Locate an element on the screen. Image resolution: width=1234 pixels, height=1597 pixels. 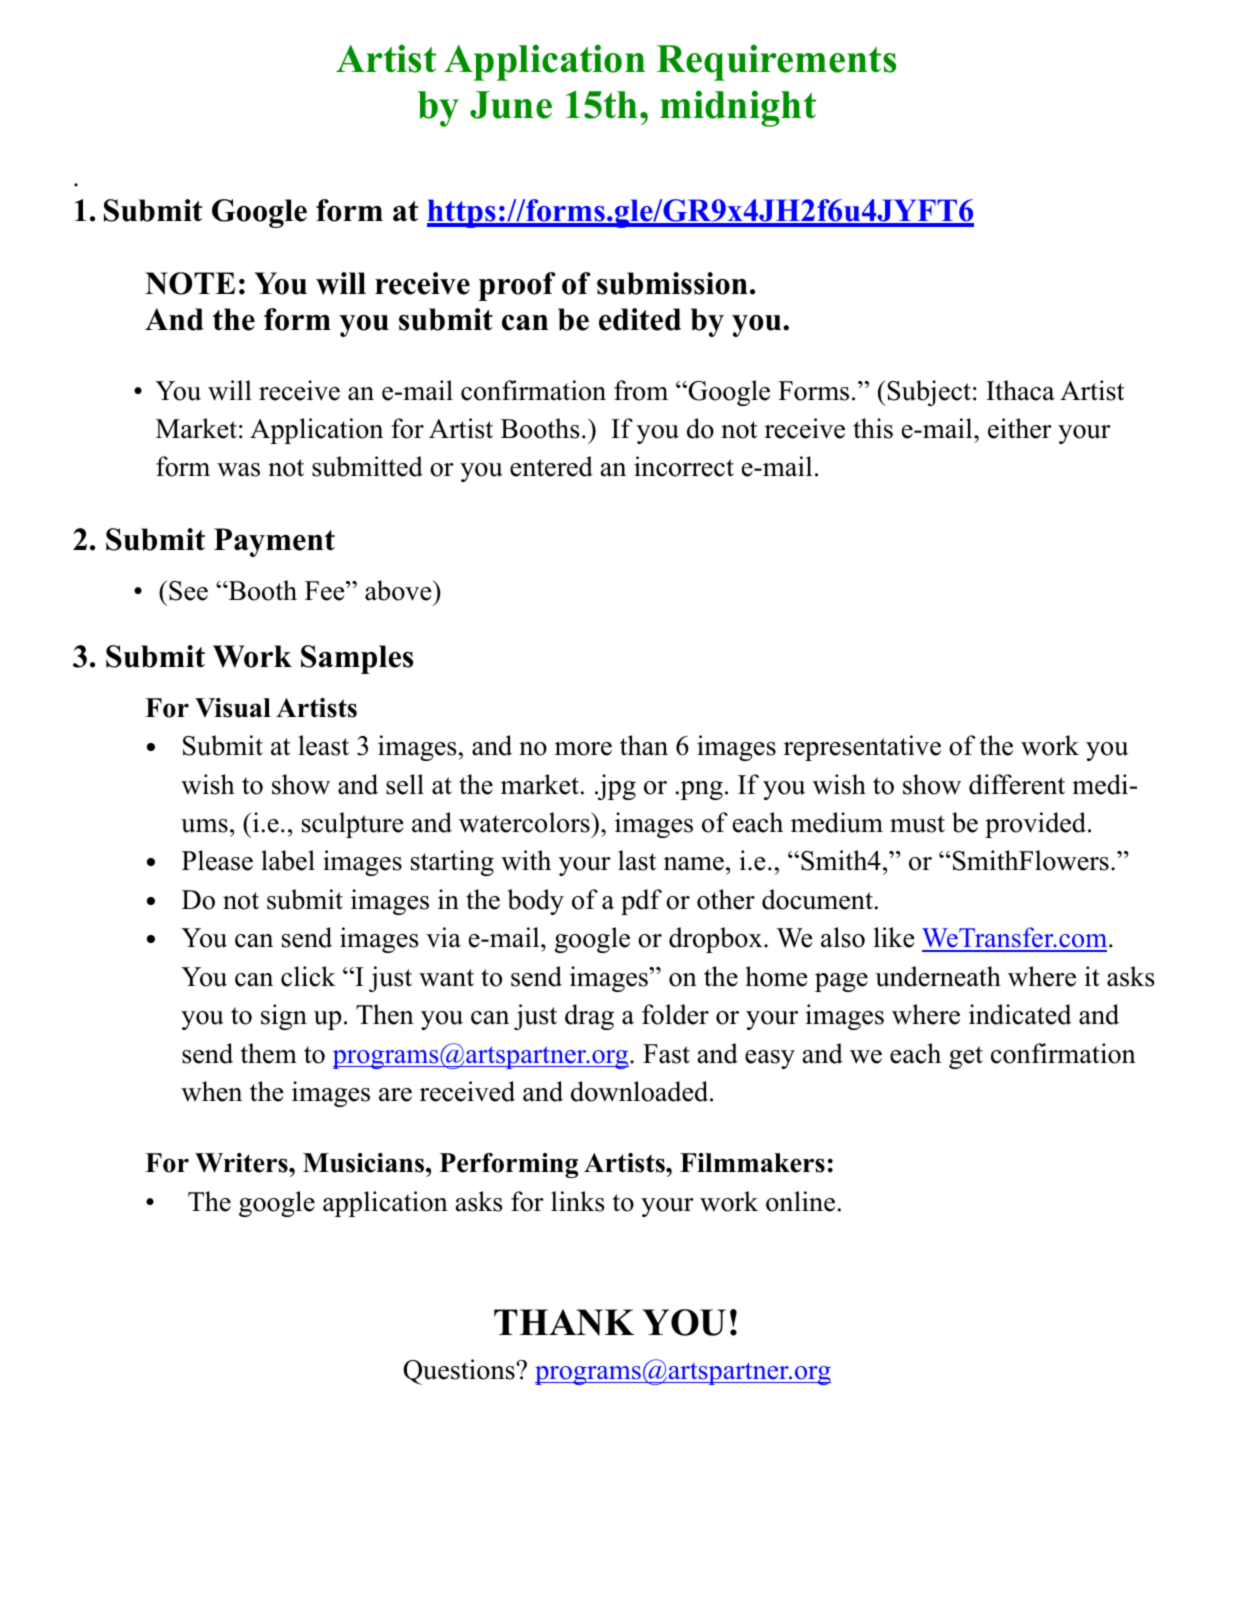
entered is located at coordinates (551, 466).
